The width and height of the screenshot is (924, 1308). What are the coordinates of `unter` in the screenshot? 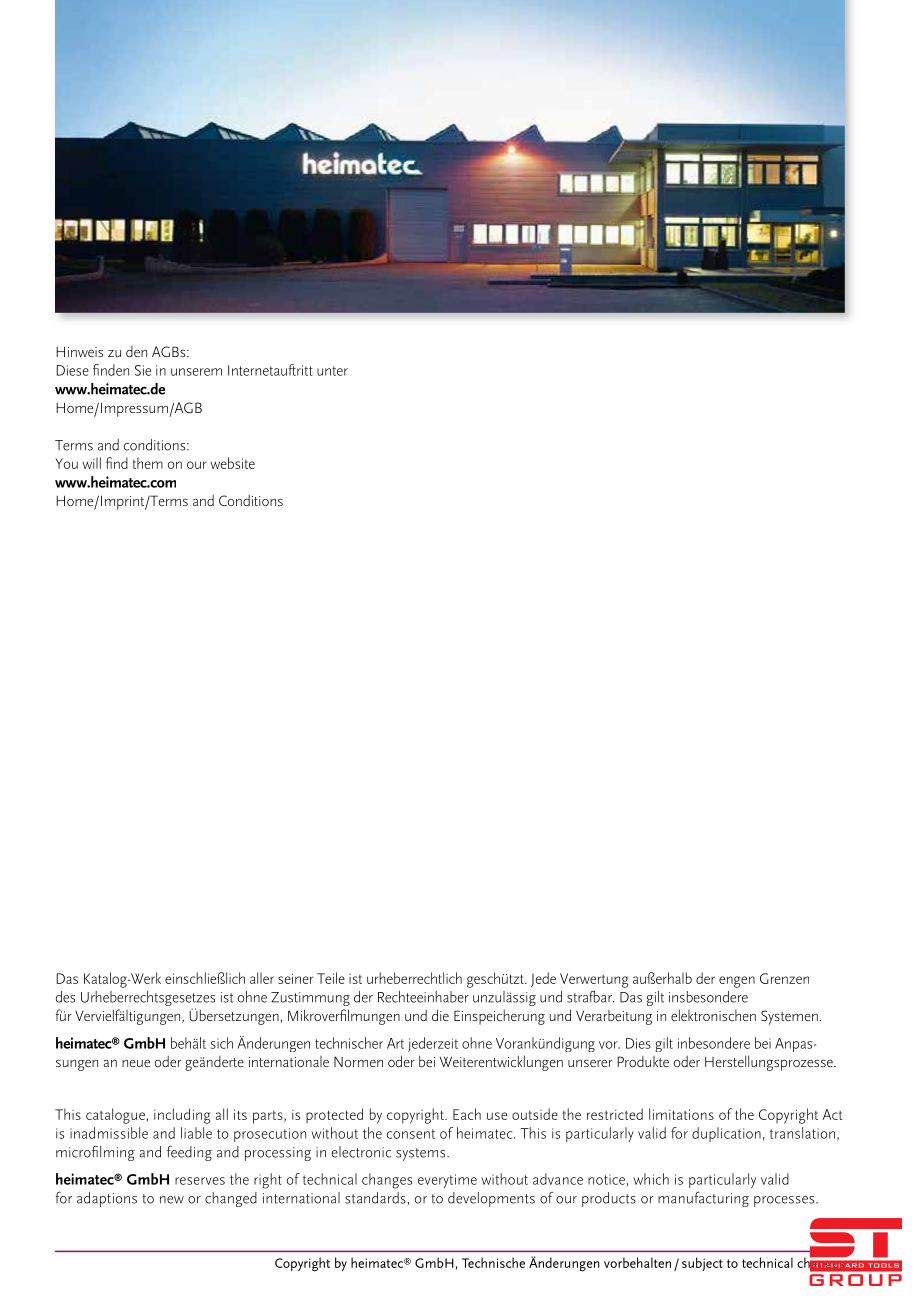 It's located at (332, 371).
